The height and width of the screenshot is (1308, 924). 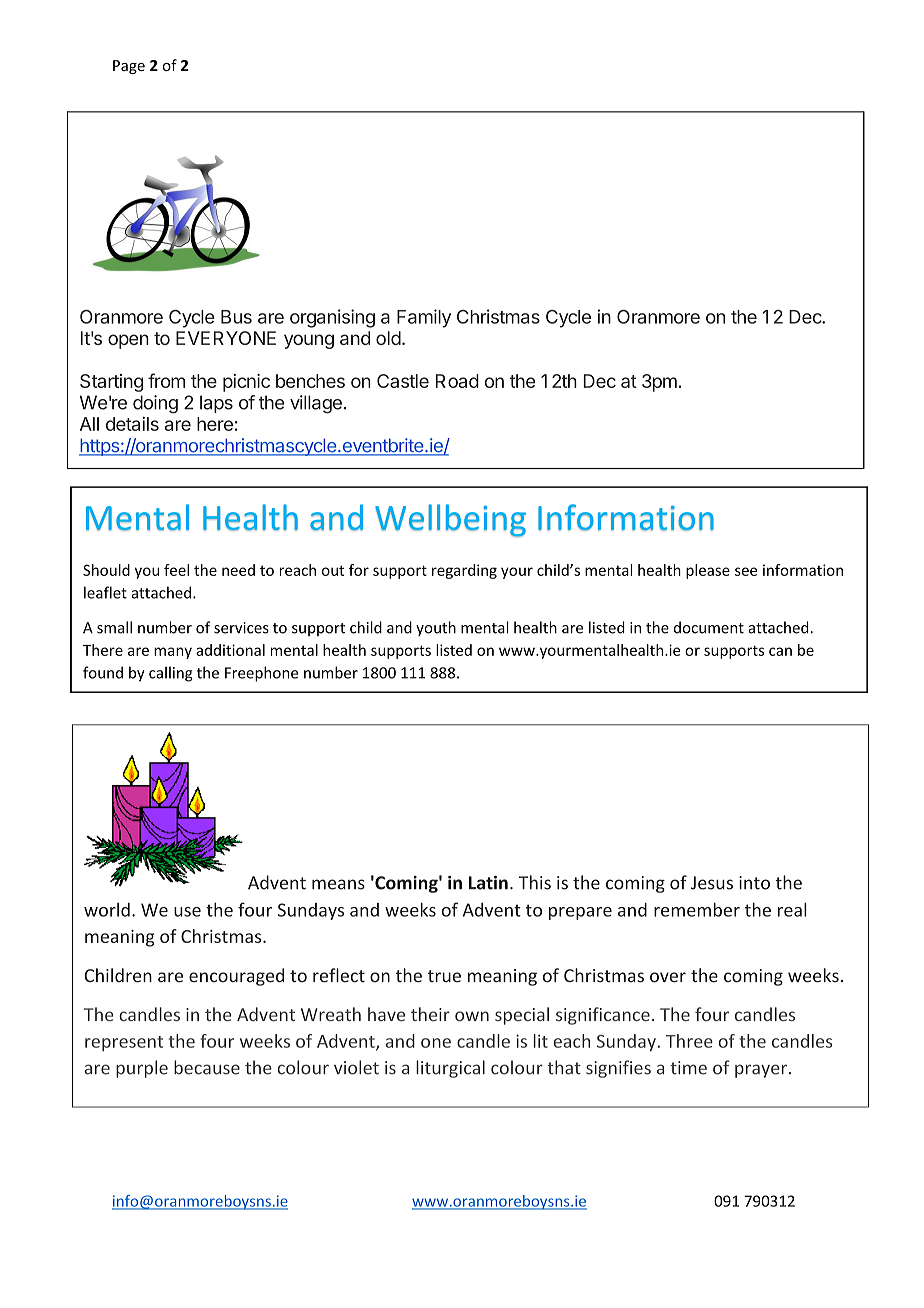 What do you see at coordinates (207, 1067) in the screenshot?
I see `because` at bounding box center [207, 1067].
